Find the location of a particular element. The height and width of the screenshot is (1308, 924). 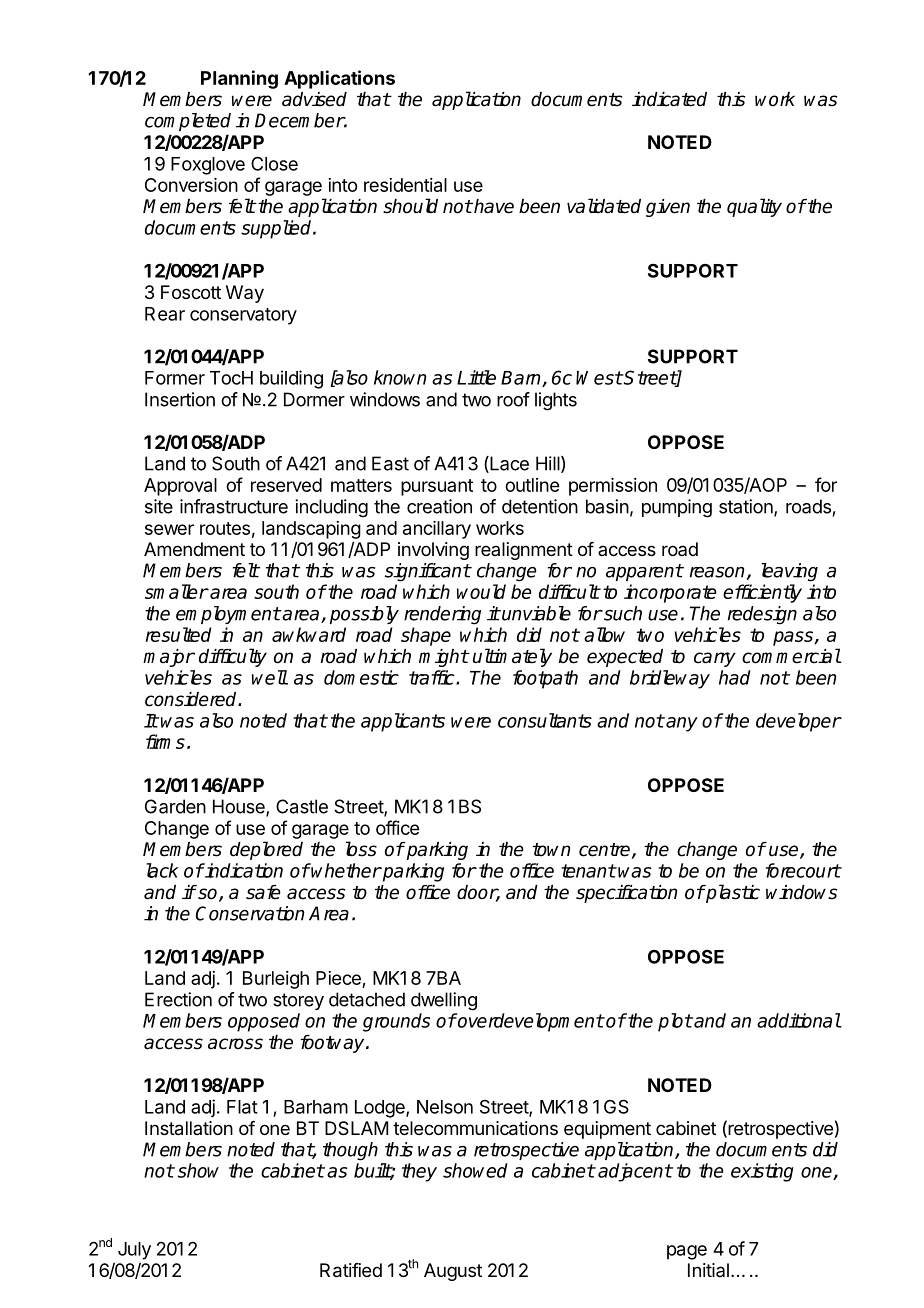

station is located at coordinates (747, 507).
